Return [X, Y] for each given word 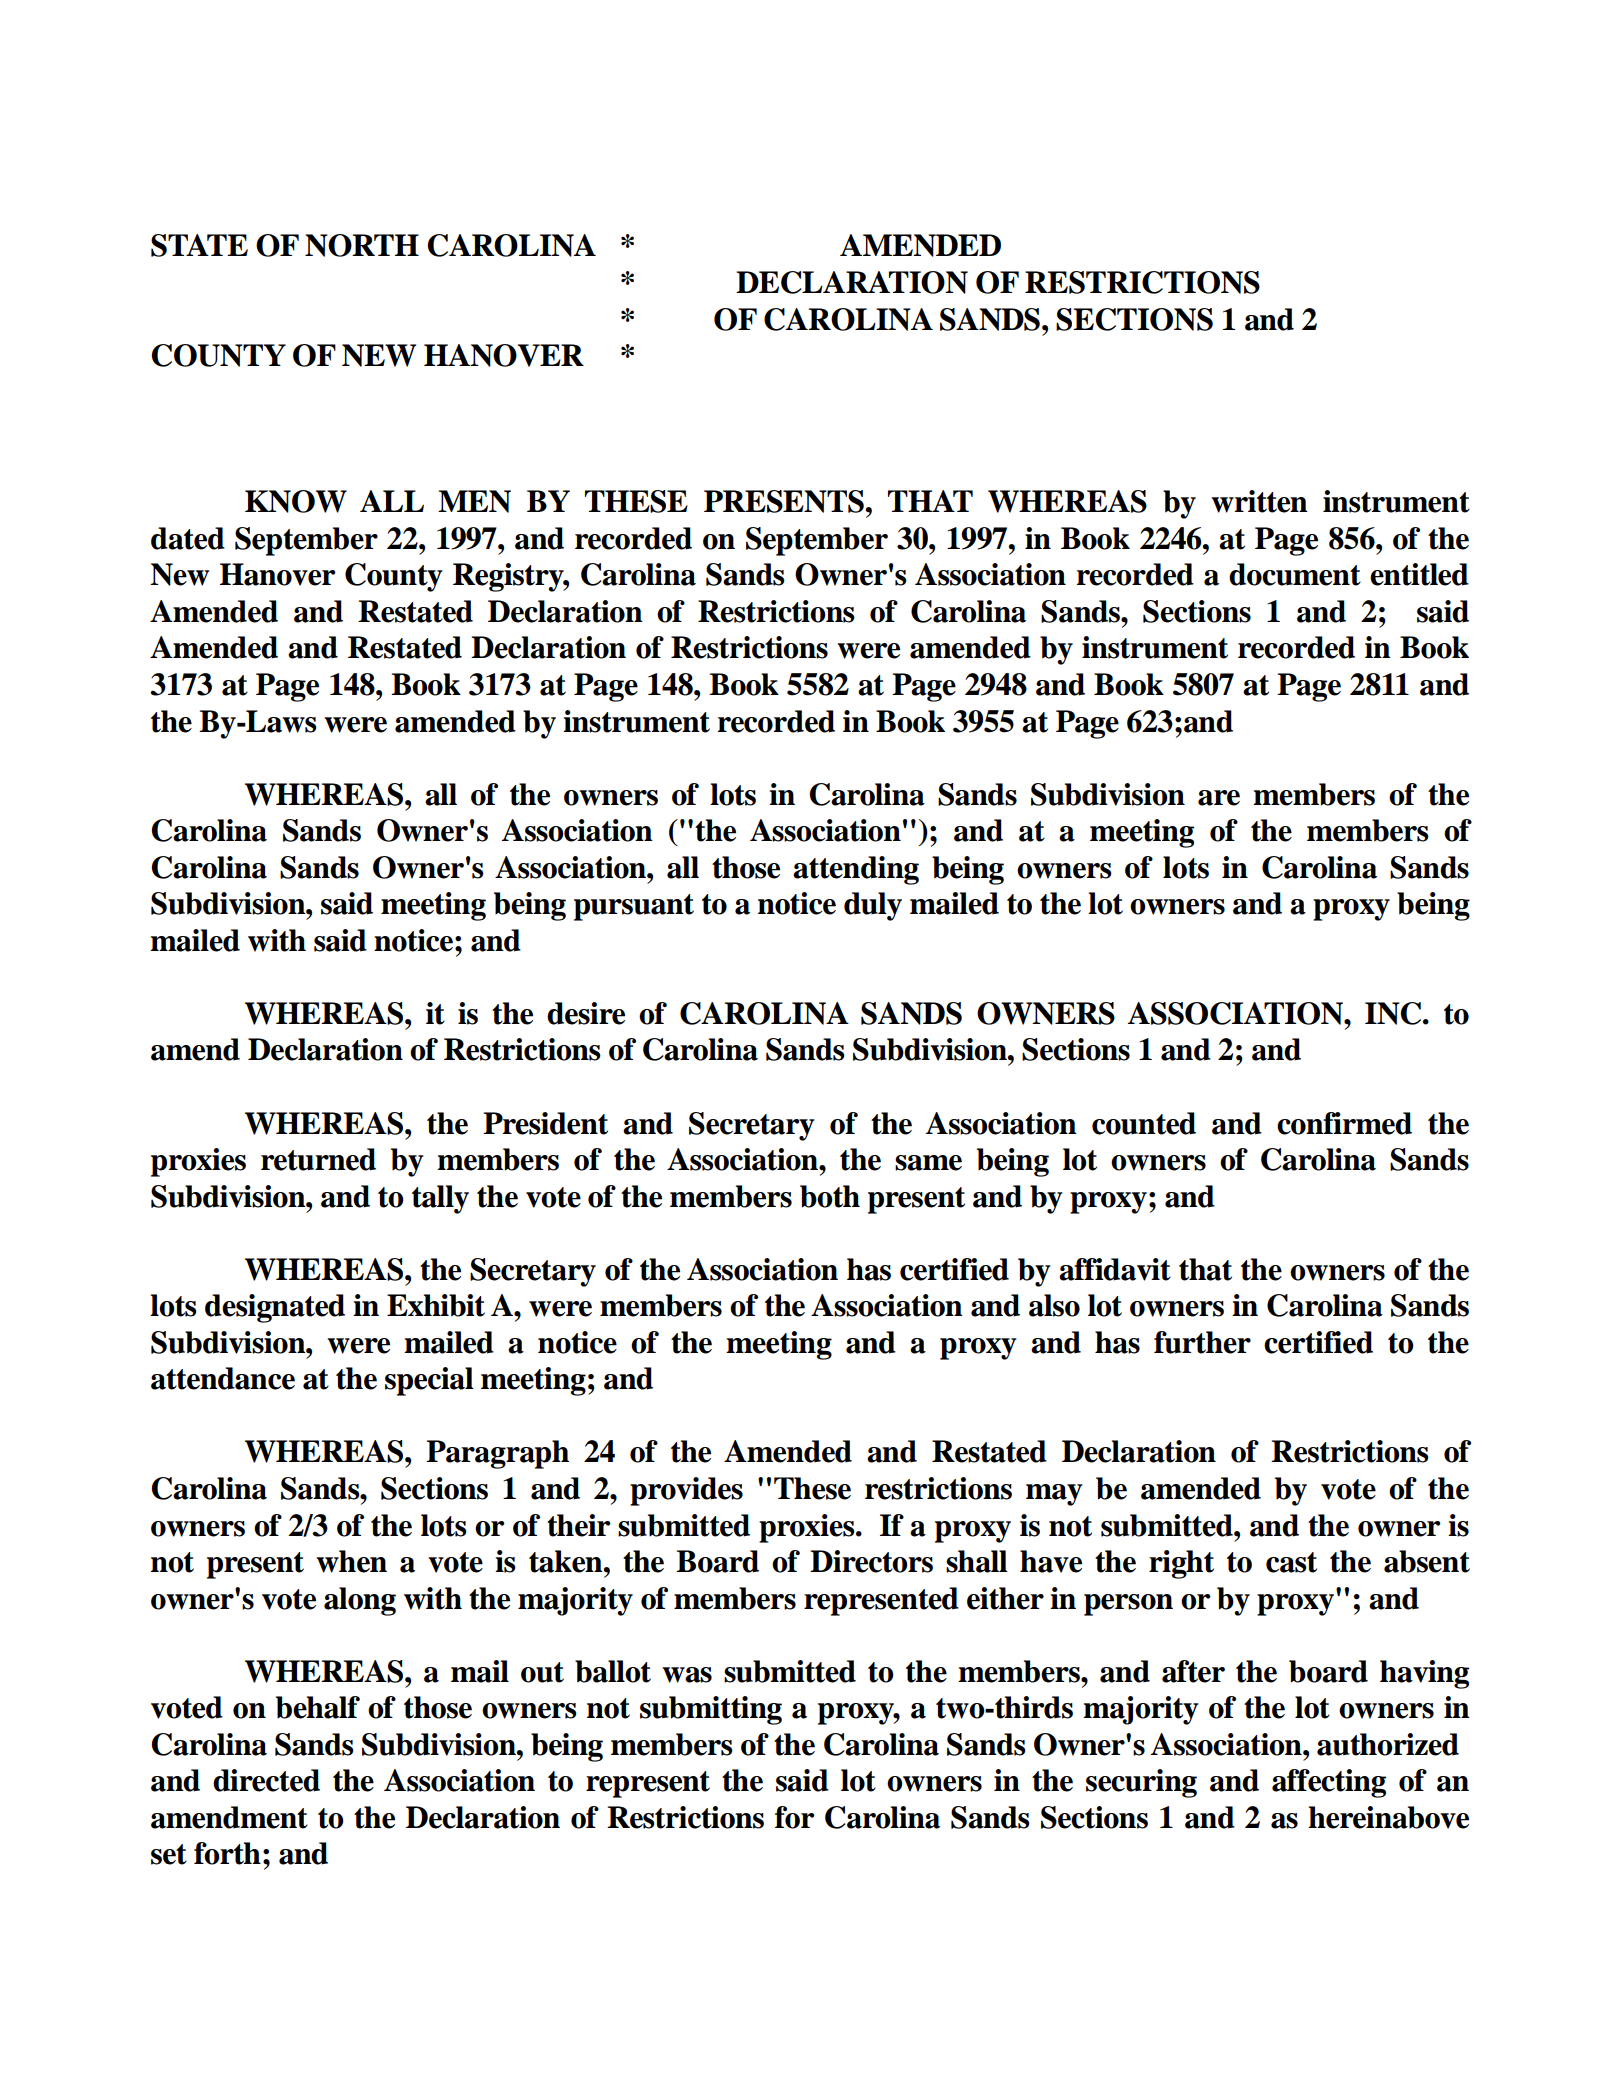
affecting [1329, 1783]
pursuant [634, 907]
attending [856, 870]
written [1259, 501]
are [1219, 798]
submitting [711, 1710]
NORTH [362, 245]
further [1202, 1342]
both [830, 1196]
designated [275, 1308]
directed [266, 1780]
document [1295, 574]
